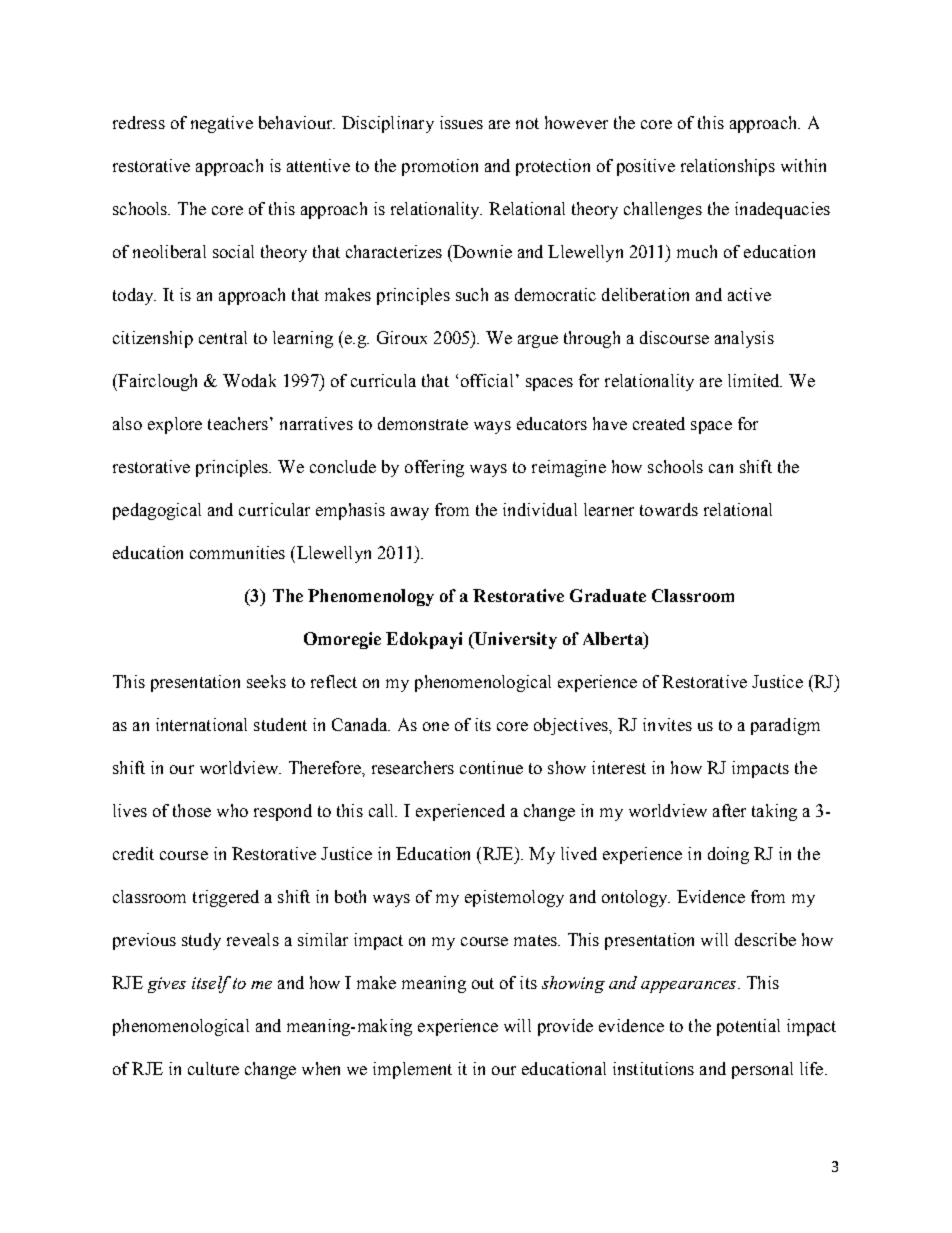 This document has height=1233, width=952. What do you see at coordinates (729, 810) in the document?
I see `after` at bounding box center [729, 810].
